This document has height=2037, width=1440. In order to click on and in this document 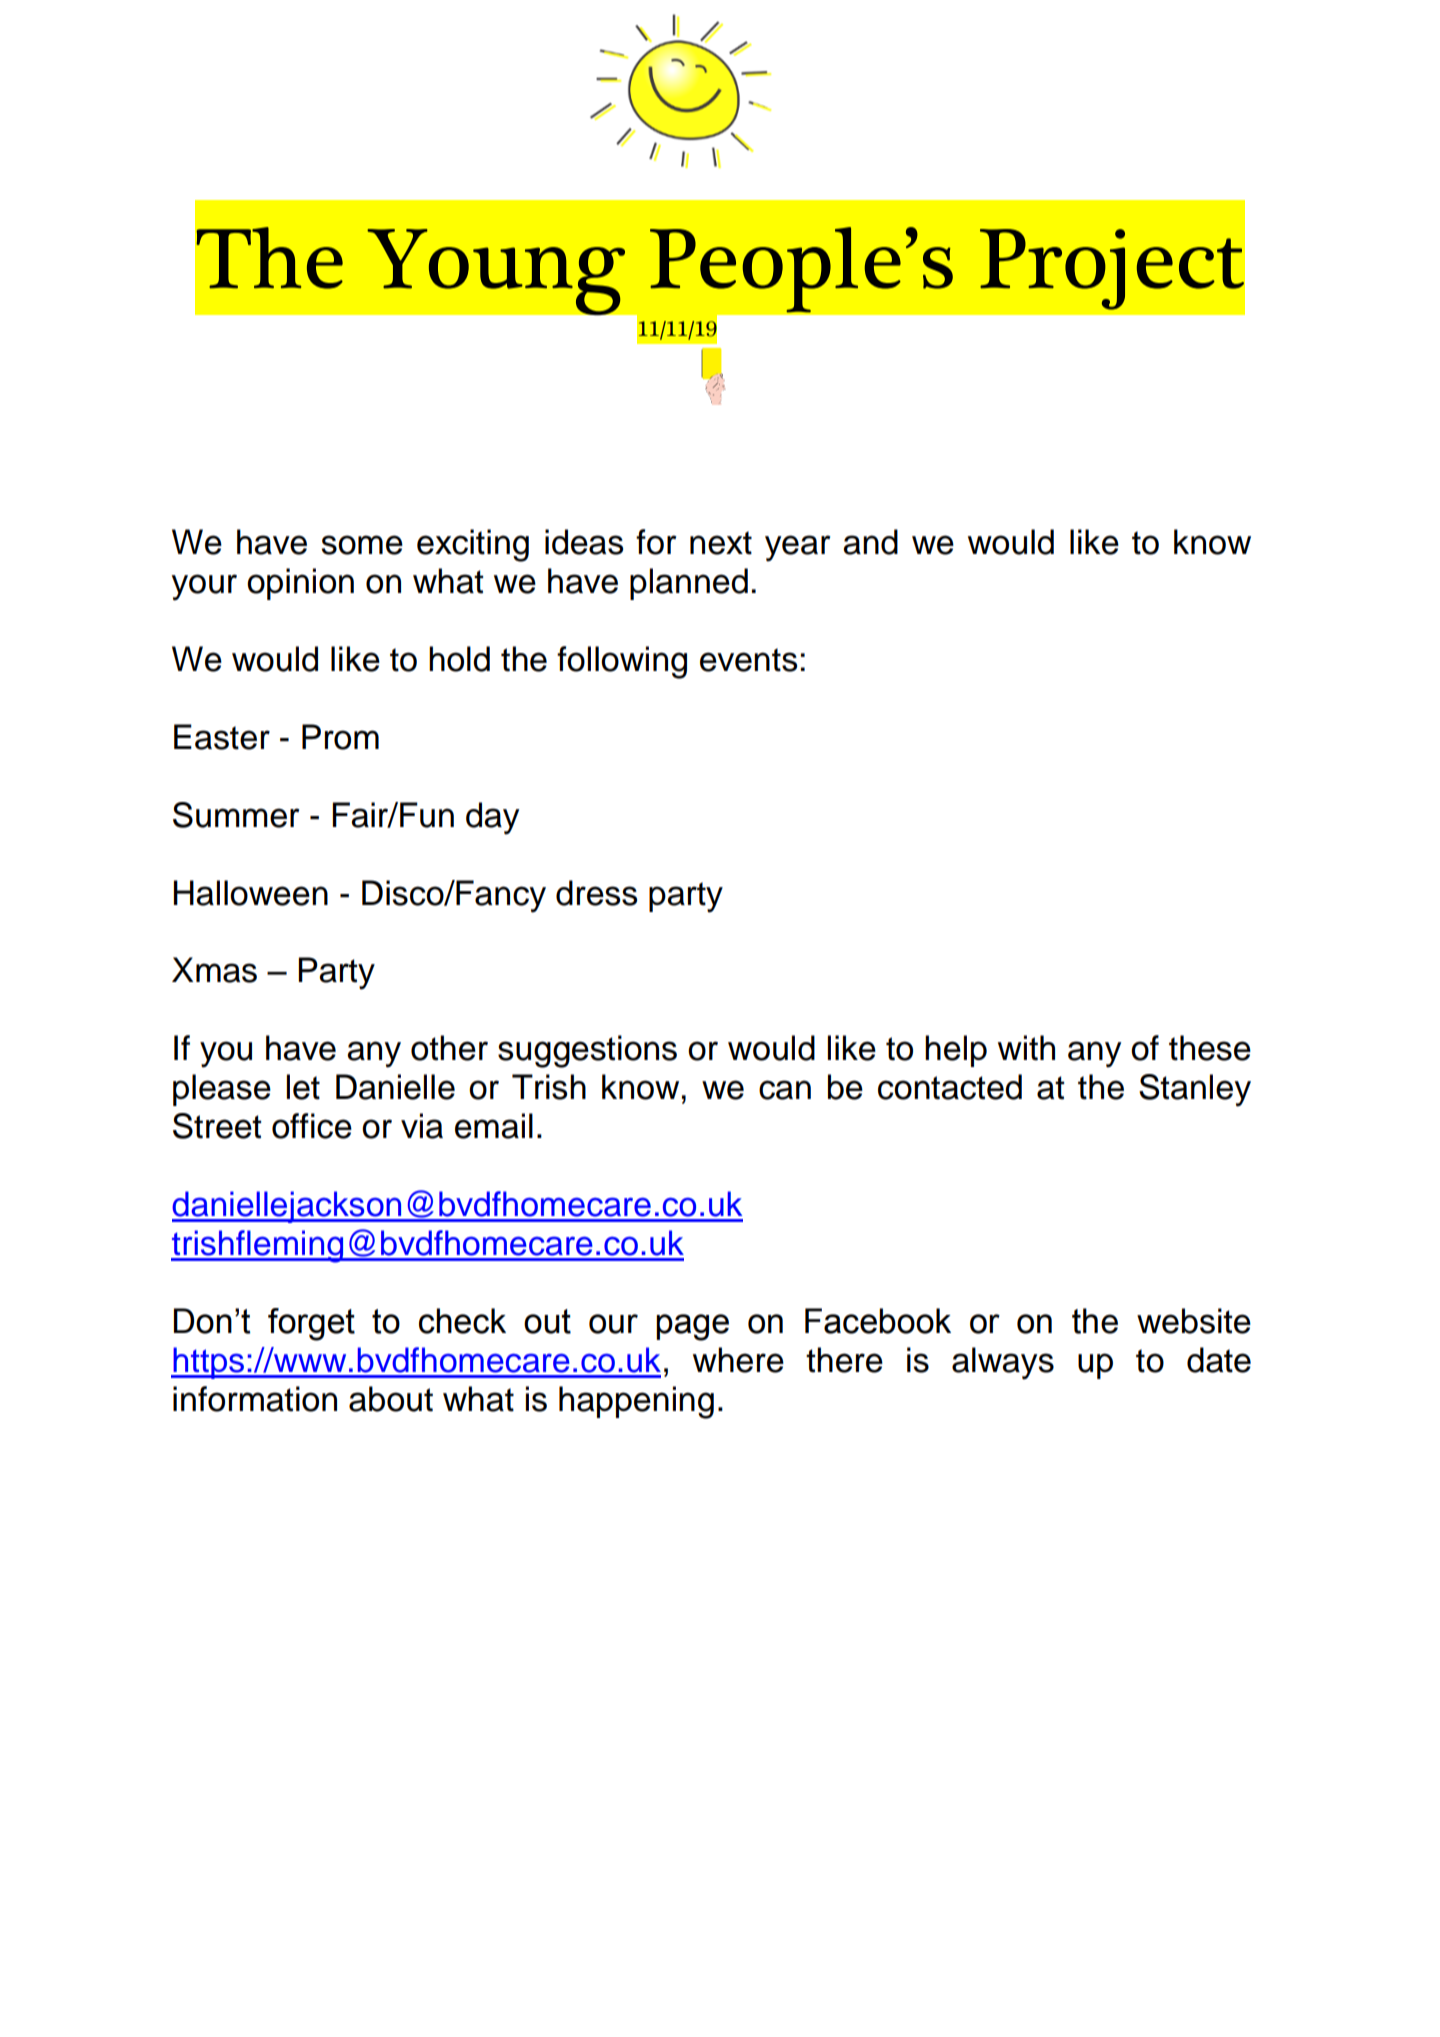, I will do `click(870, 542)`.
